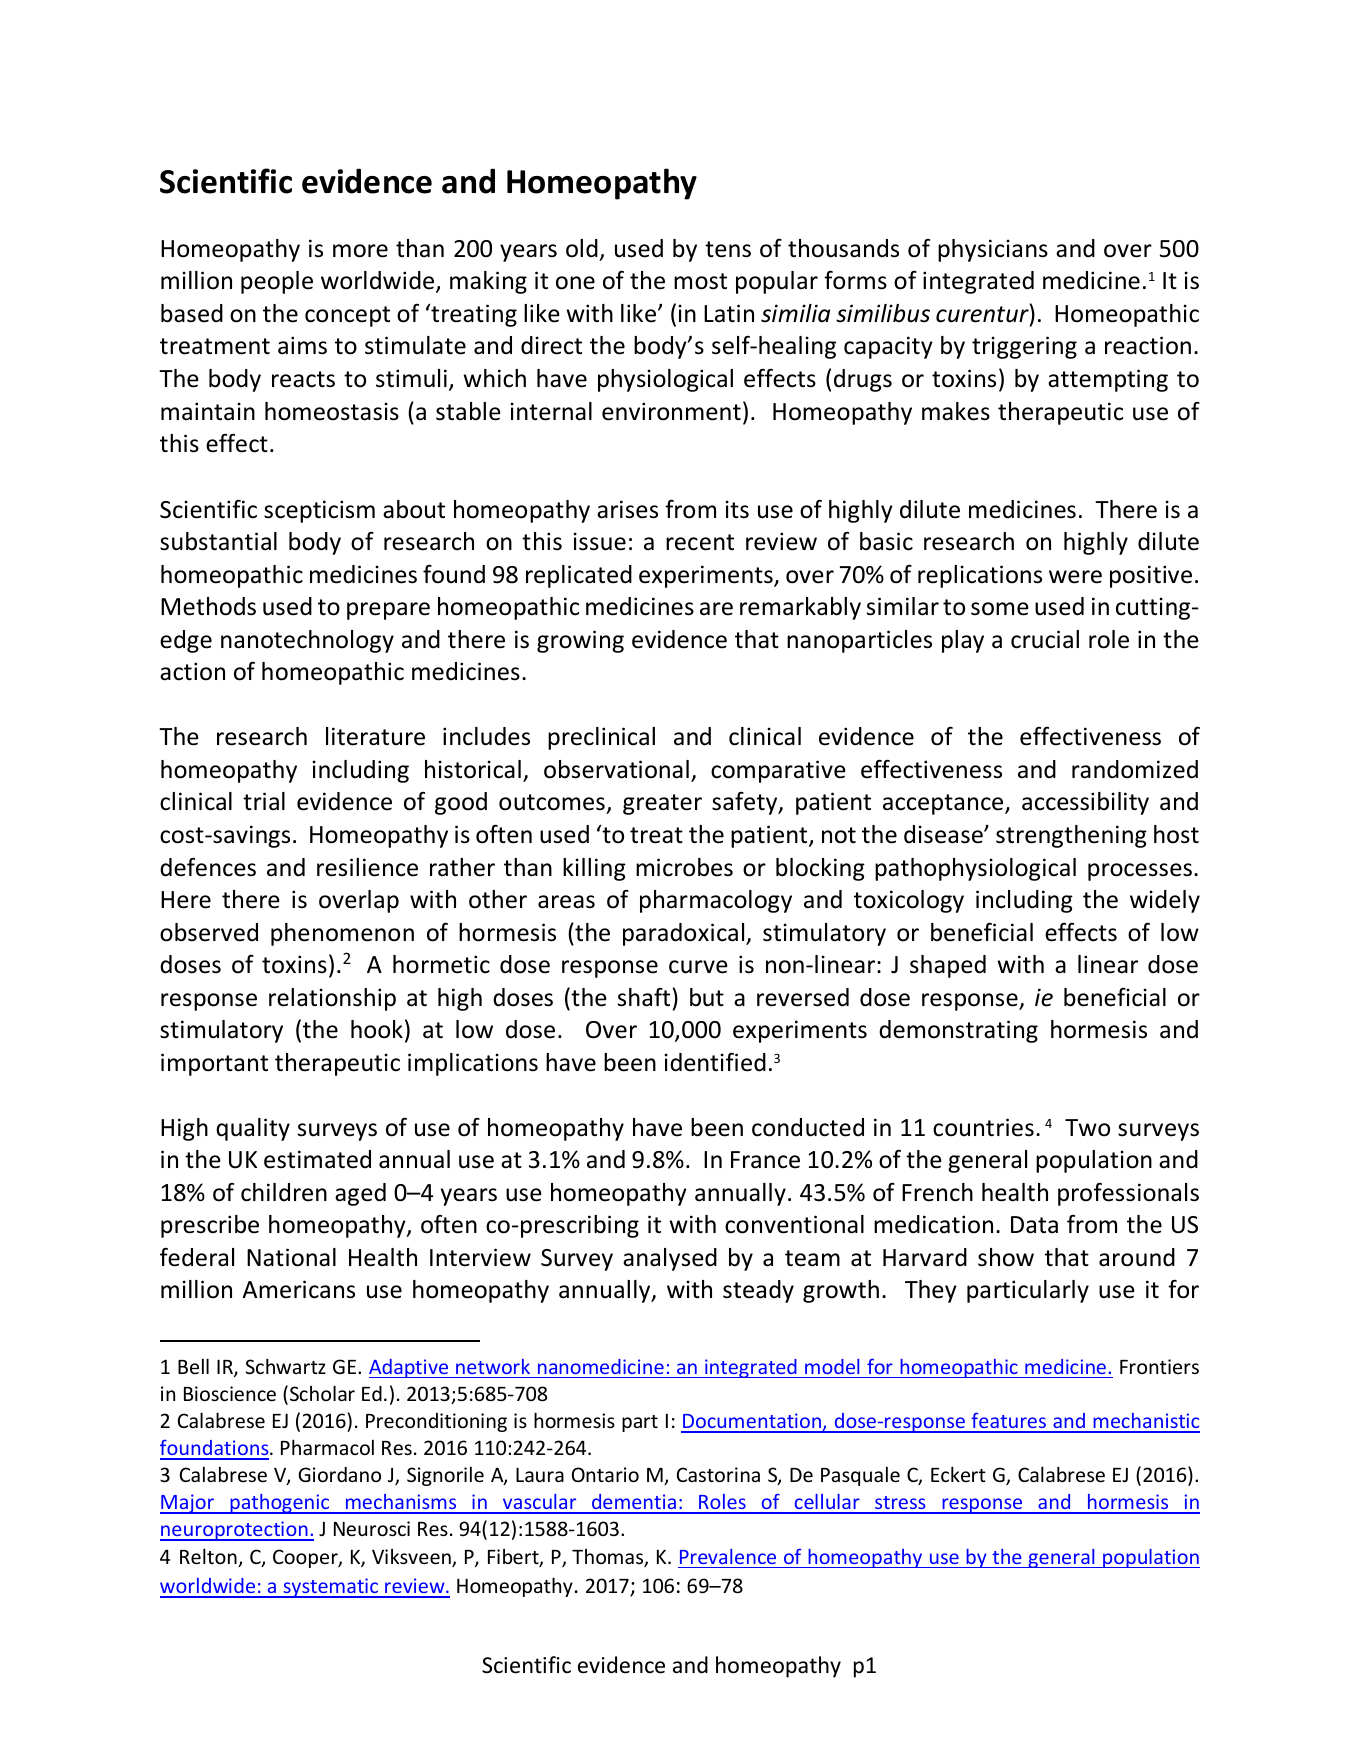 The image size is (1360, 1760). I want to click on crucial, so click(1045, 639).
